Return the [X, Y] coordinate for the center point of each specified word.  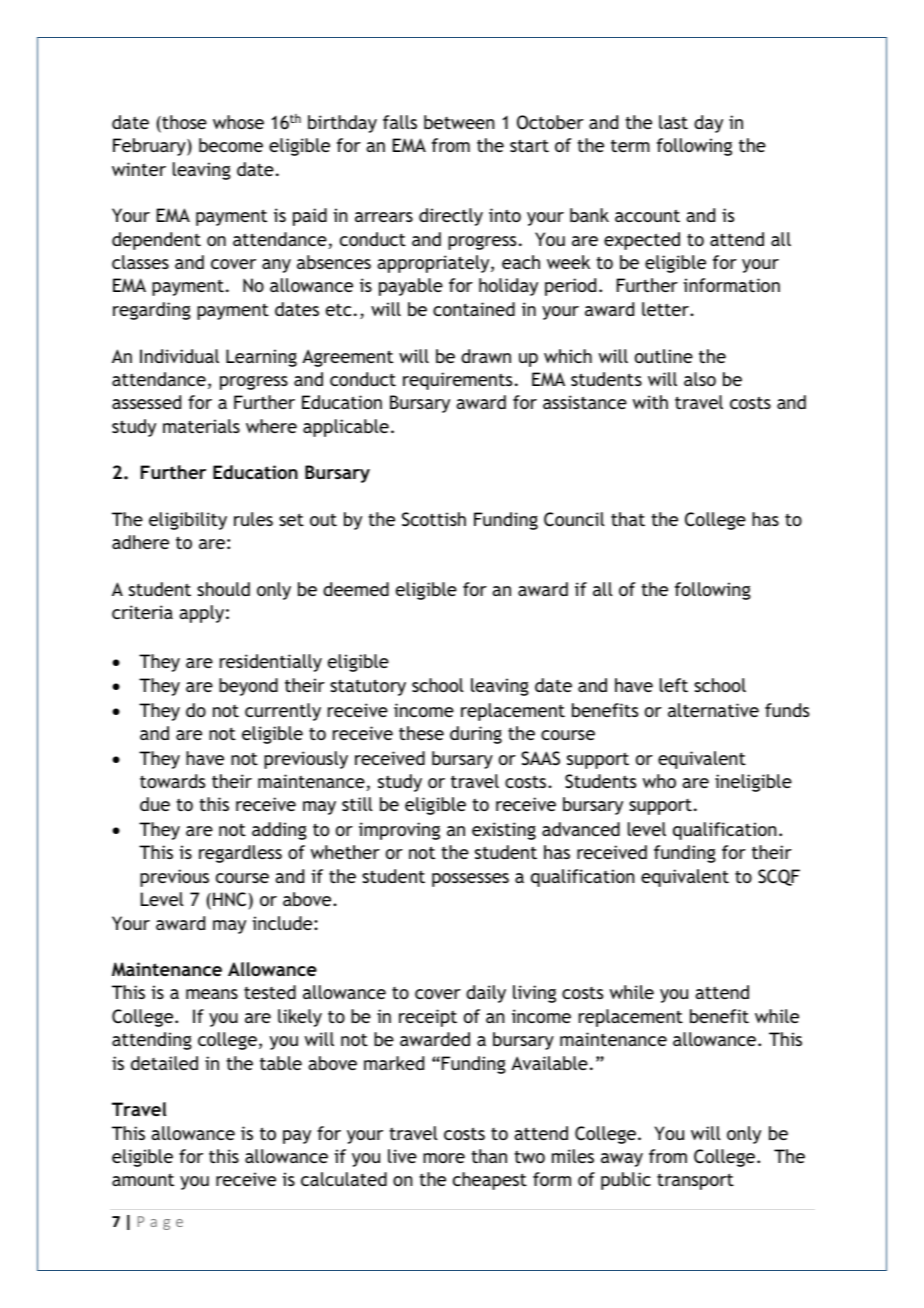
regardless [240, 854]
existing [504, 831]
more [444, 1158]
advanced [581, 829]
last [673, 122]
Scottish [434, 519]
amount [143, 1179]
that [628, 519]
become [231, 145]
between [459, 122]
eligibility [188, 521]
